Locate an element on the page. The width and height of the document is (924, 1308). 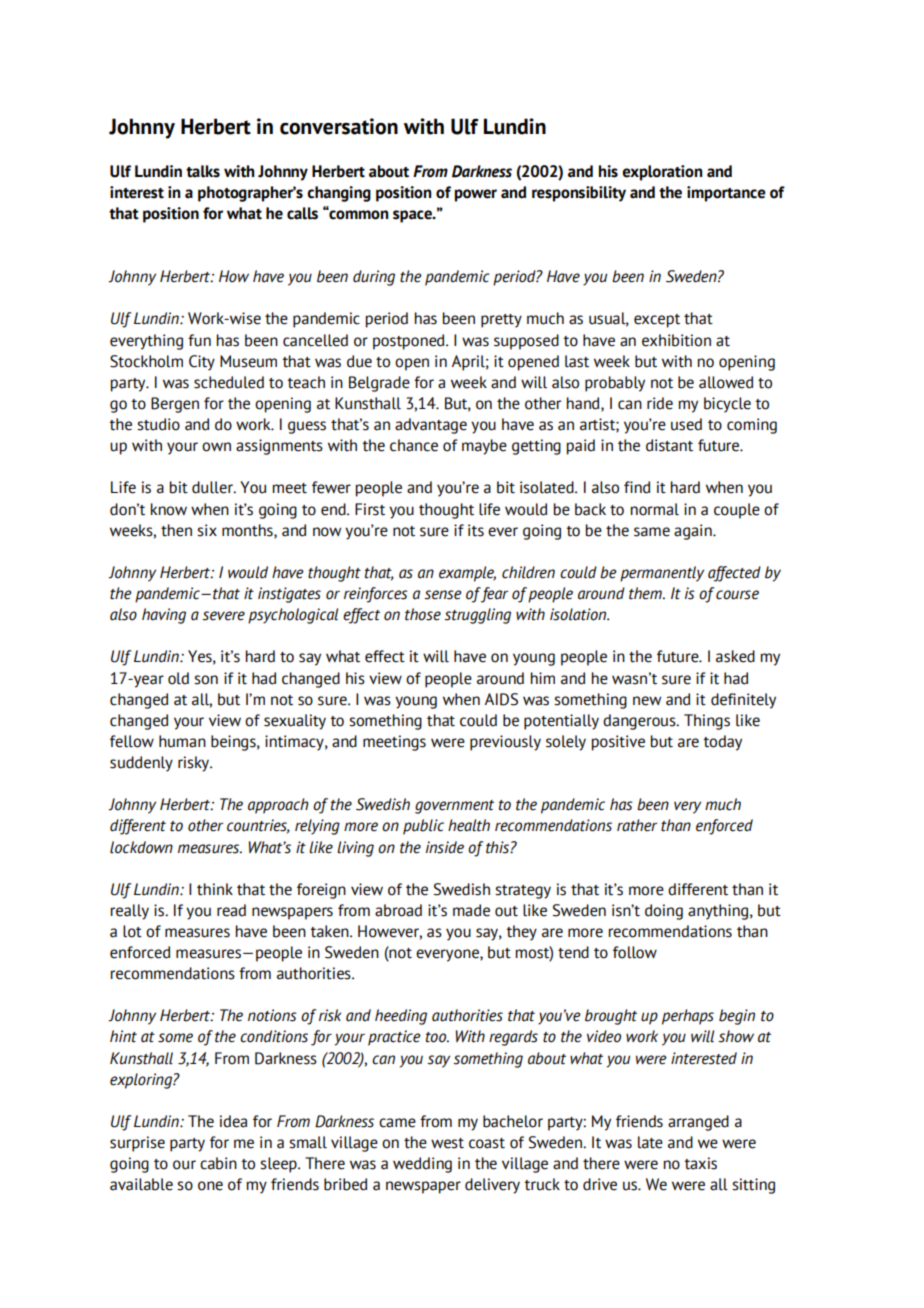
those is located at coordinates (423, 614).
